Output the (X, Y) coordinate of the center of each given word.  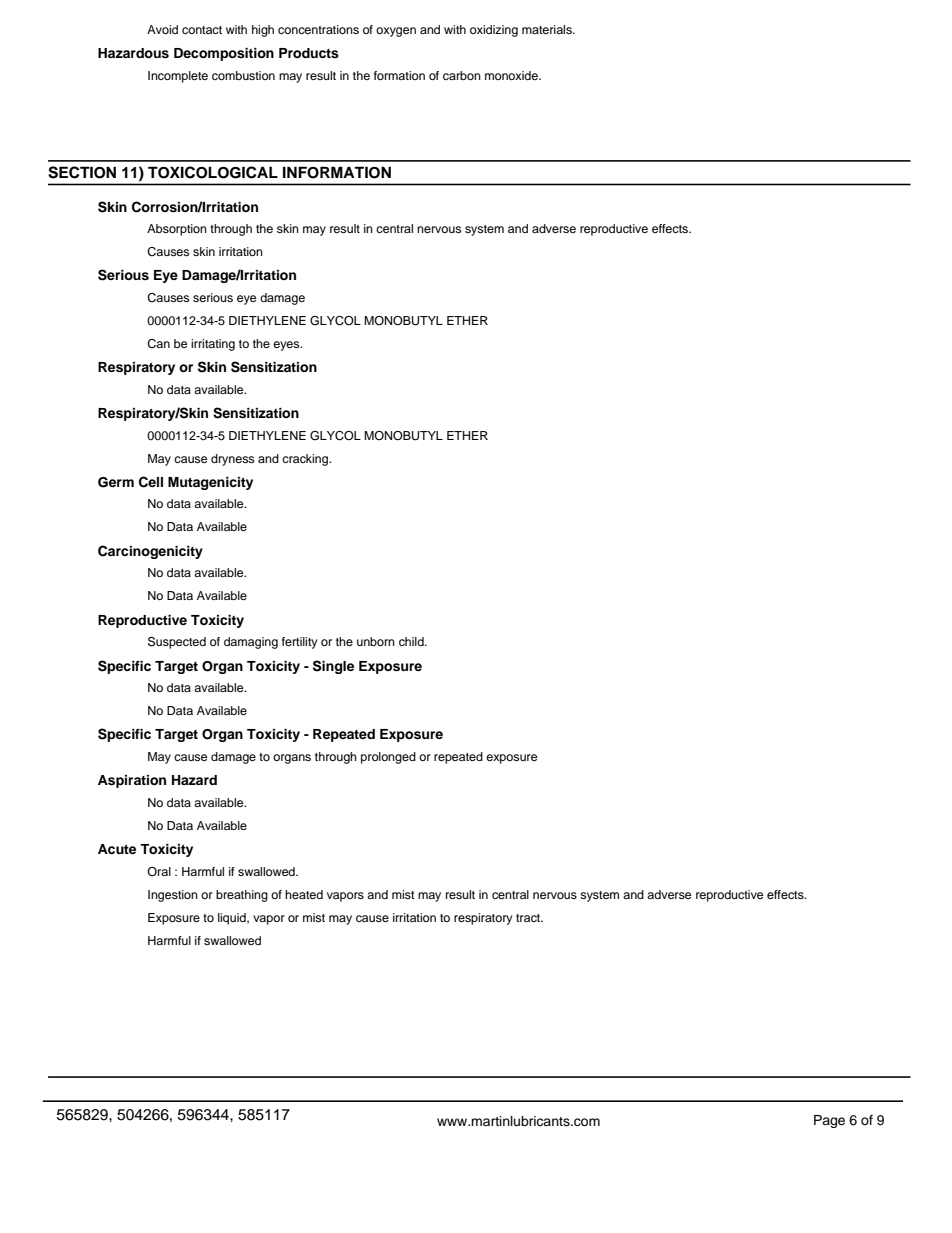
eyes (287, 346)
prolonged (388, 758)
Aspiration (132, 781)
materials (548, 29)
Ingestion (173, 896)
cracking (306, 460)
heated (304, 894)
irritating (213, 345)
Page (829, 1121)
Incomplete (178, 77)
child (412, 641)
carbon (462, 75)
